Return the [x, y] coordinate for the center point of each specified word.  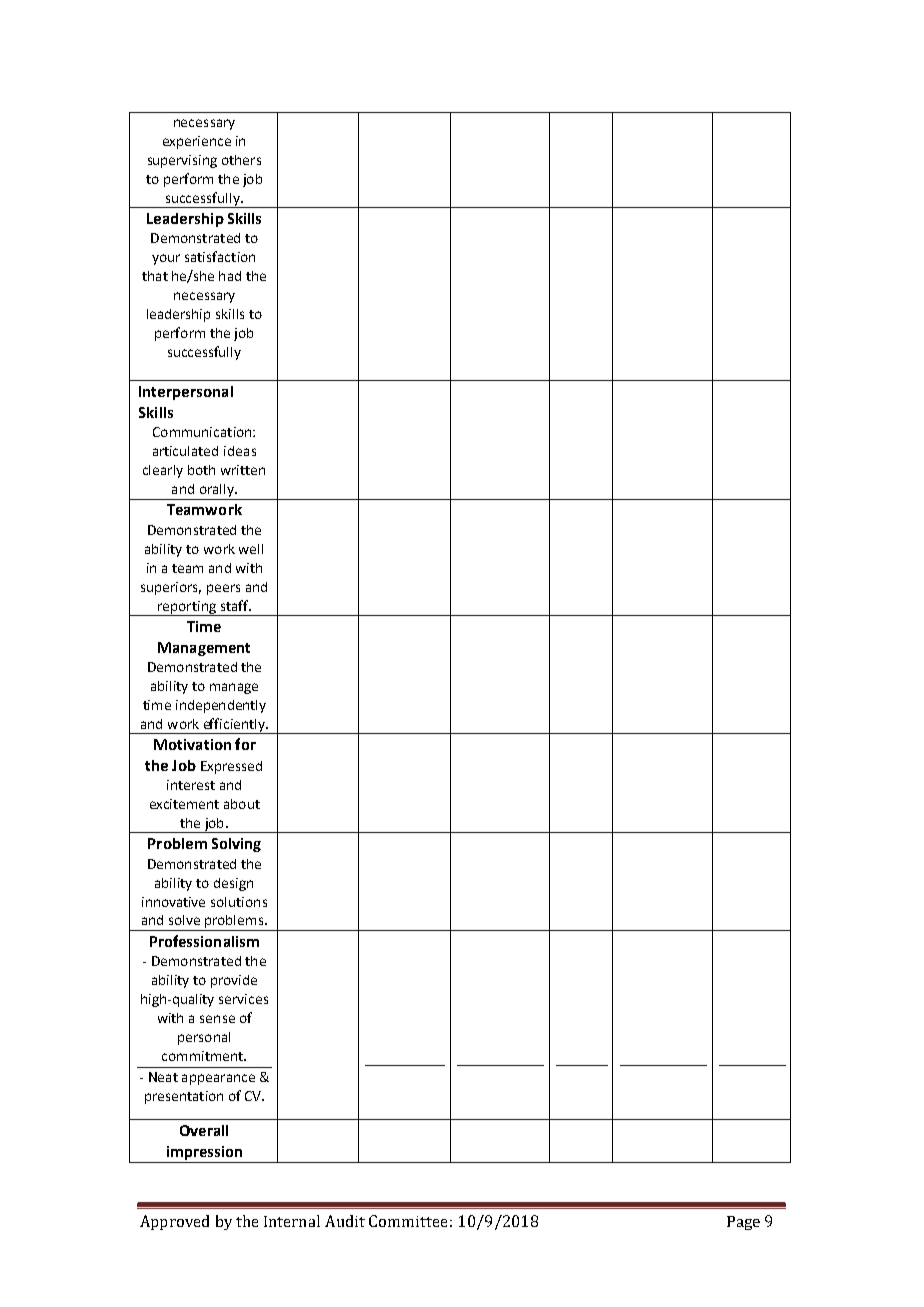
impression [204, 1154]
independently [221, 706]
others [241, 160]
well [251, 549]
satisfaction [220, 256]
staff [235, 605]
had [230, 276]
